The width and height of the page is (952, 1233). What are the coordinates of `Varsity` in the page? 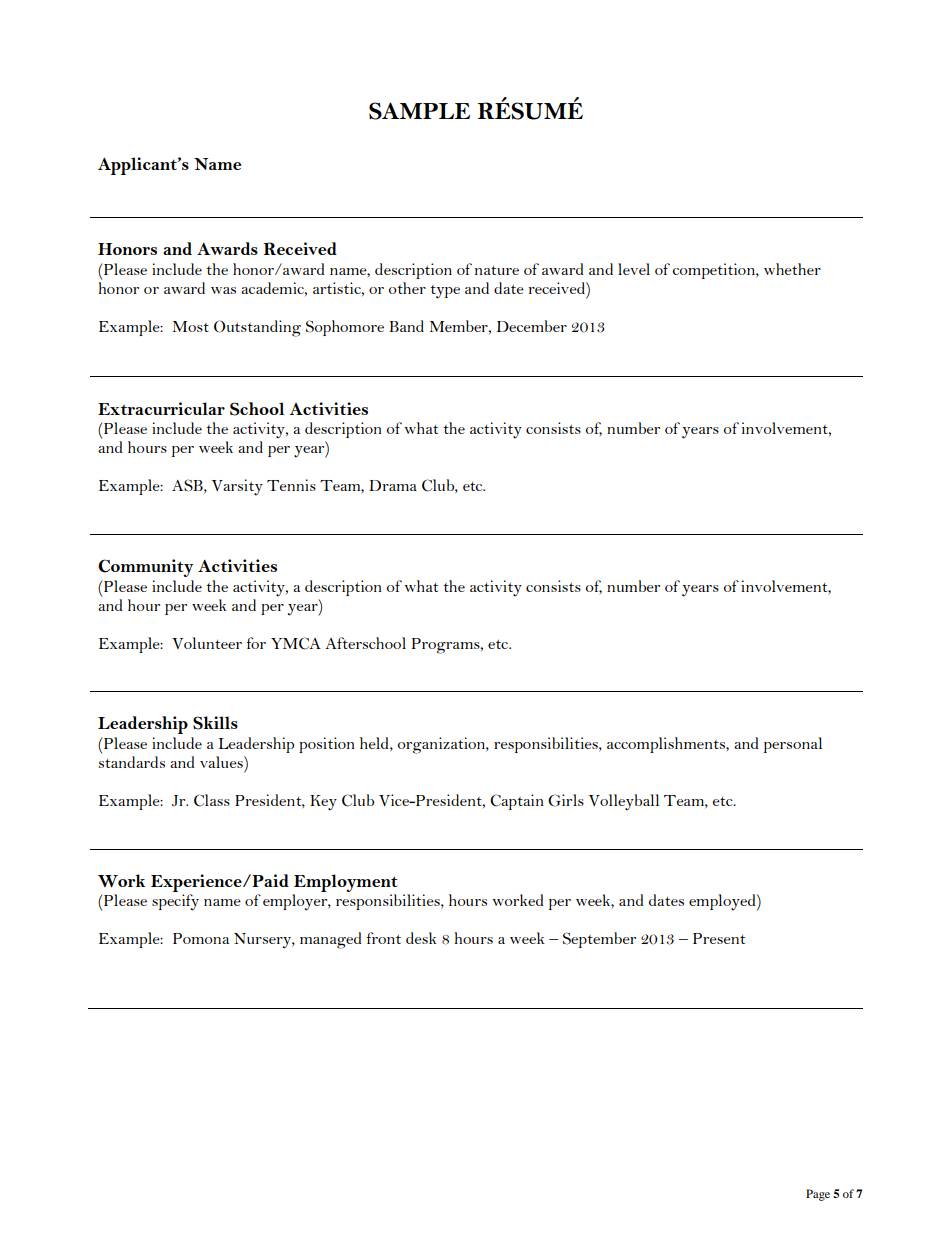 It's located at (237, 487).
